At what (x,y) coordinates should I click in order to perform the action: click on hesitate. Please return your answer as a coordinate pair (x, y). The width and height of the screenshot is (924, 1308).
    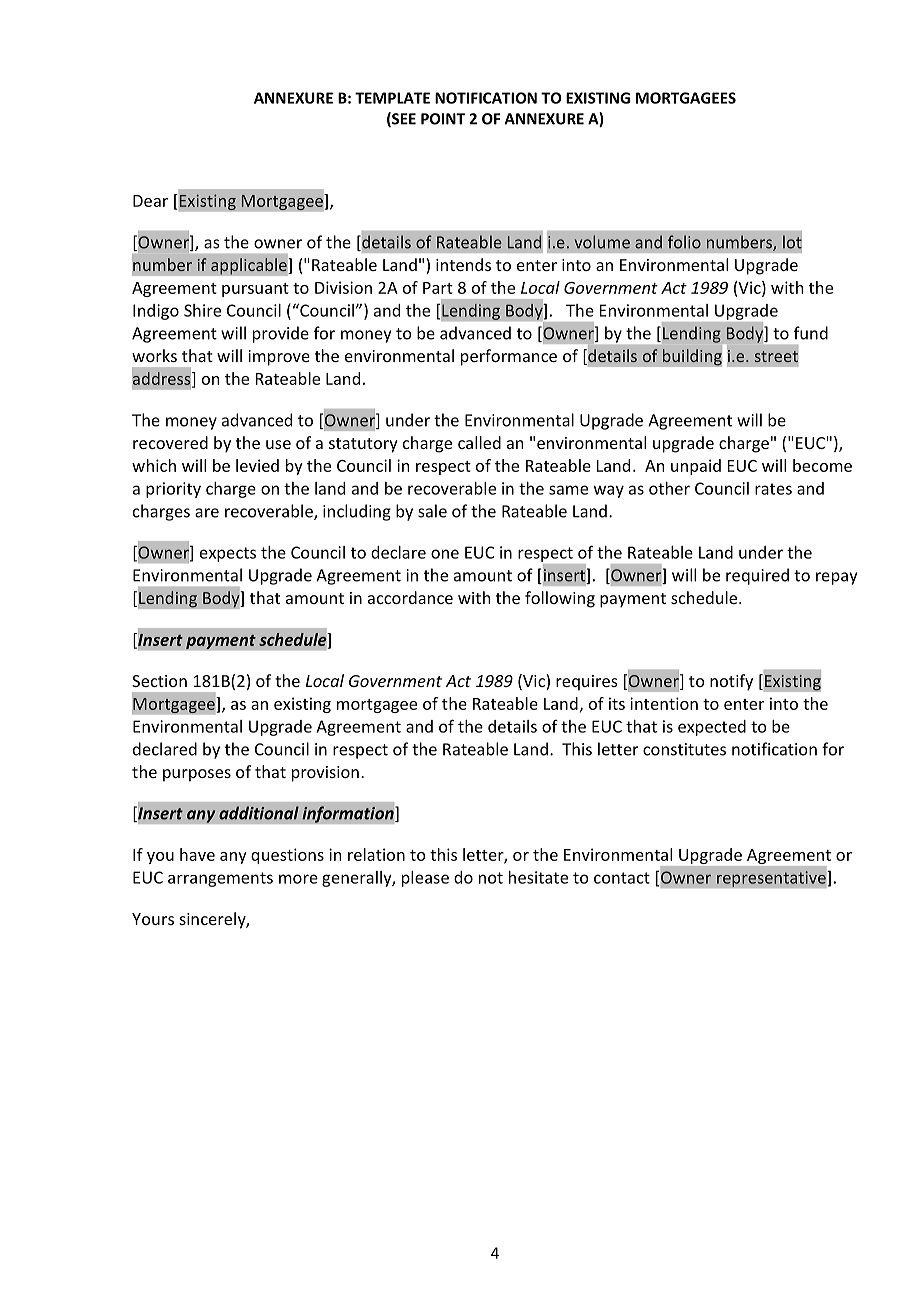
    Looking at the image, I should click on (538, 877).
